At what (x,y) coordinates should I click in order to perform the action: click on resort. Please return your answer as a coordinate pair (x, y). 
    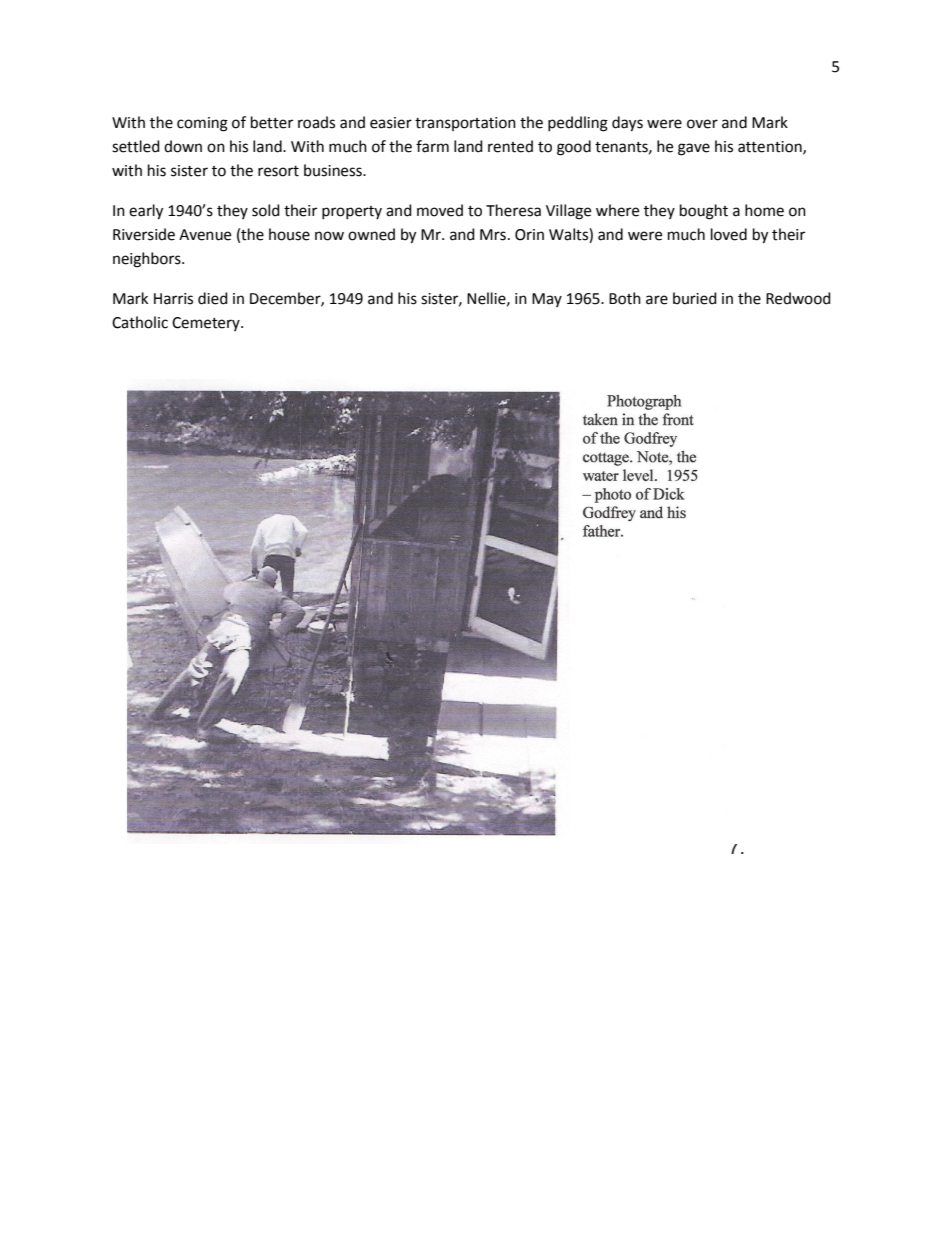
    Looking at the image, I should click on (278, 171).
